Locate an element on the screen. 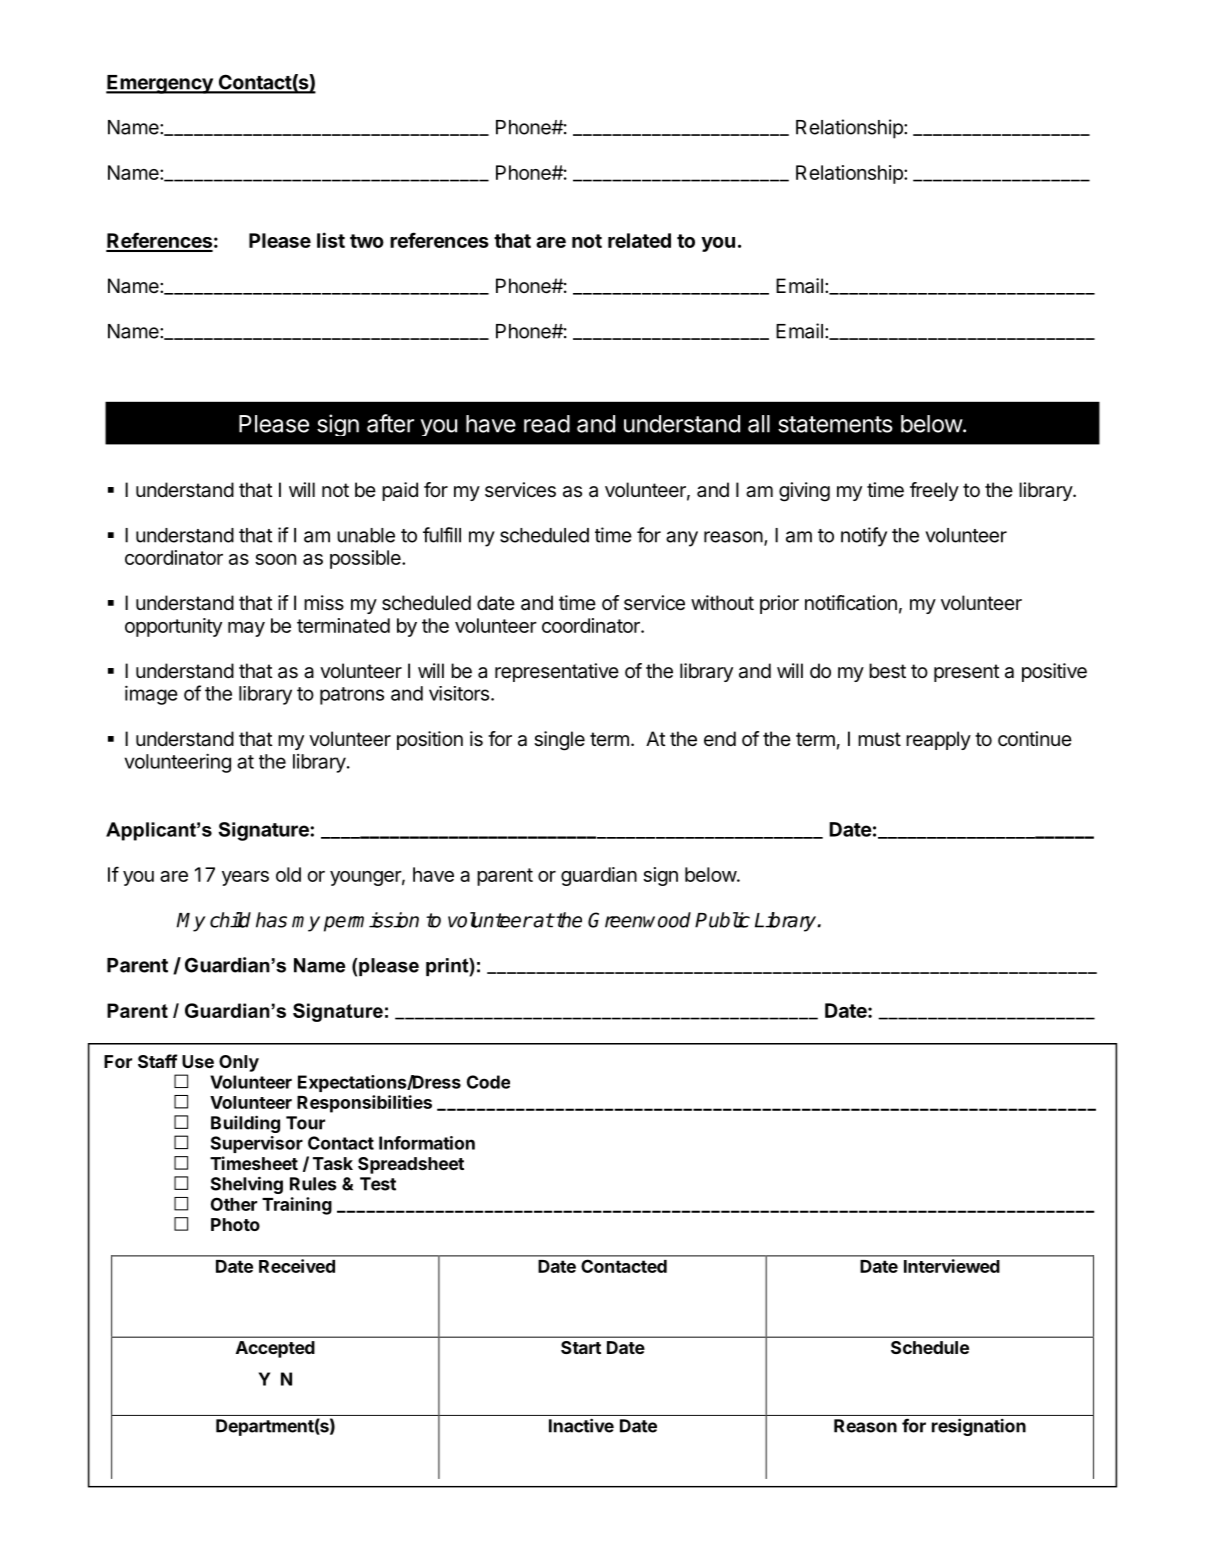 The height and width of the screenshot is (1559, 1205). without is located at coordinates (722, 602).
